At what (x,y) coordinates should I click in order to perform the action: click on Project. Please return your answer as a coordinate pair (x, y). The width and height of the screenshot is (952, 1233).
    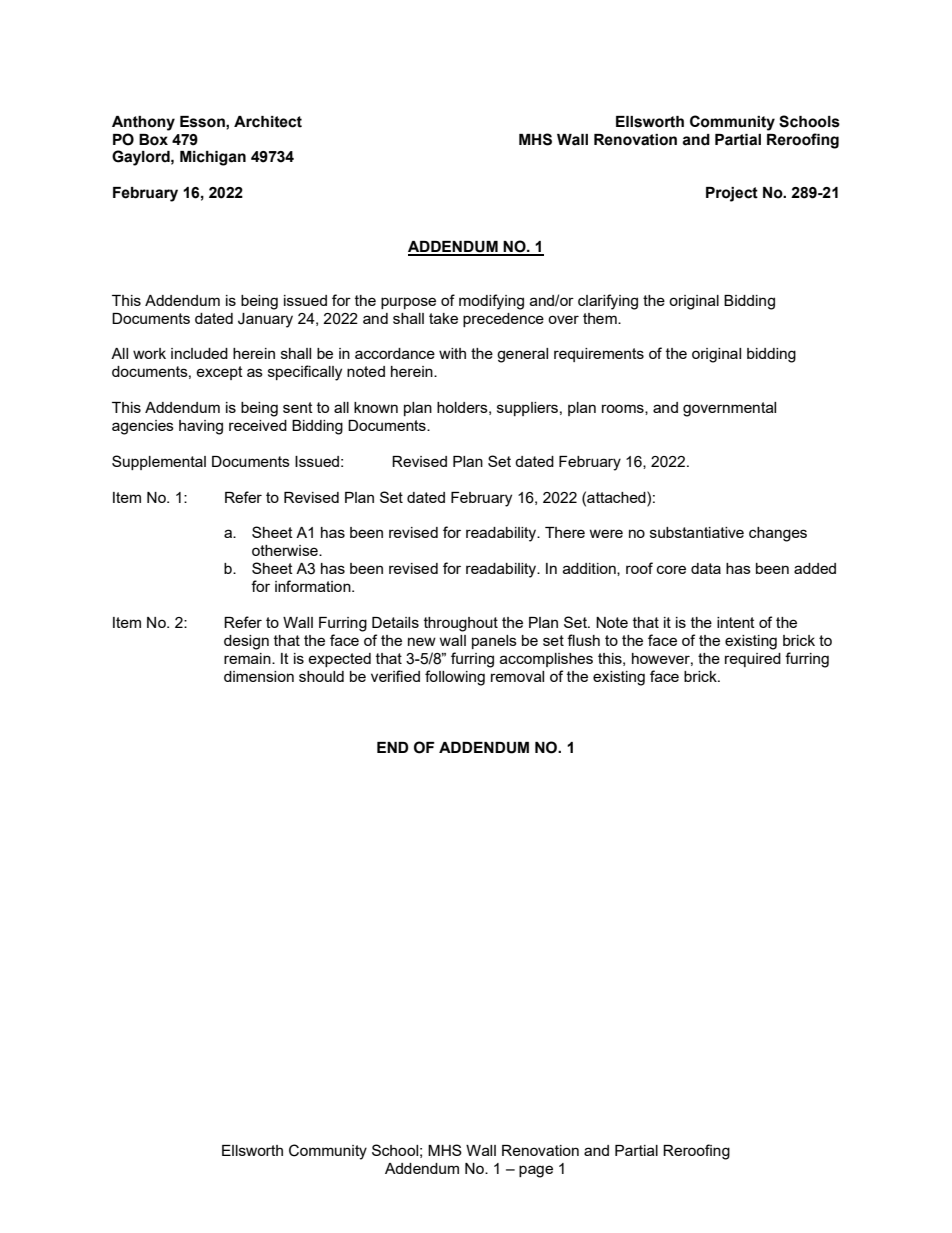
    Looking at the image, I should click on (732, 194).
